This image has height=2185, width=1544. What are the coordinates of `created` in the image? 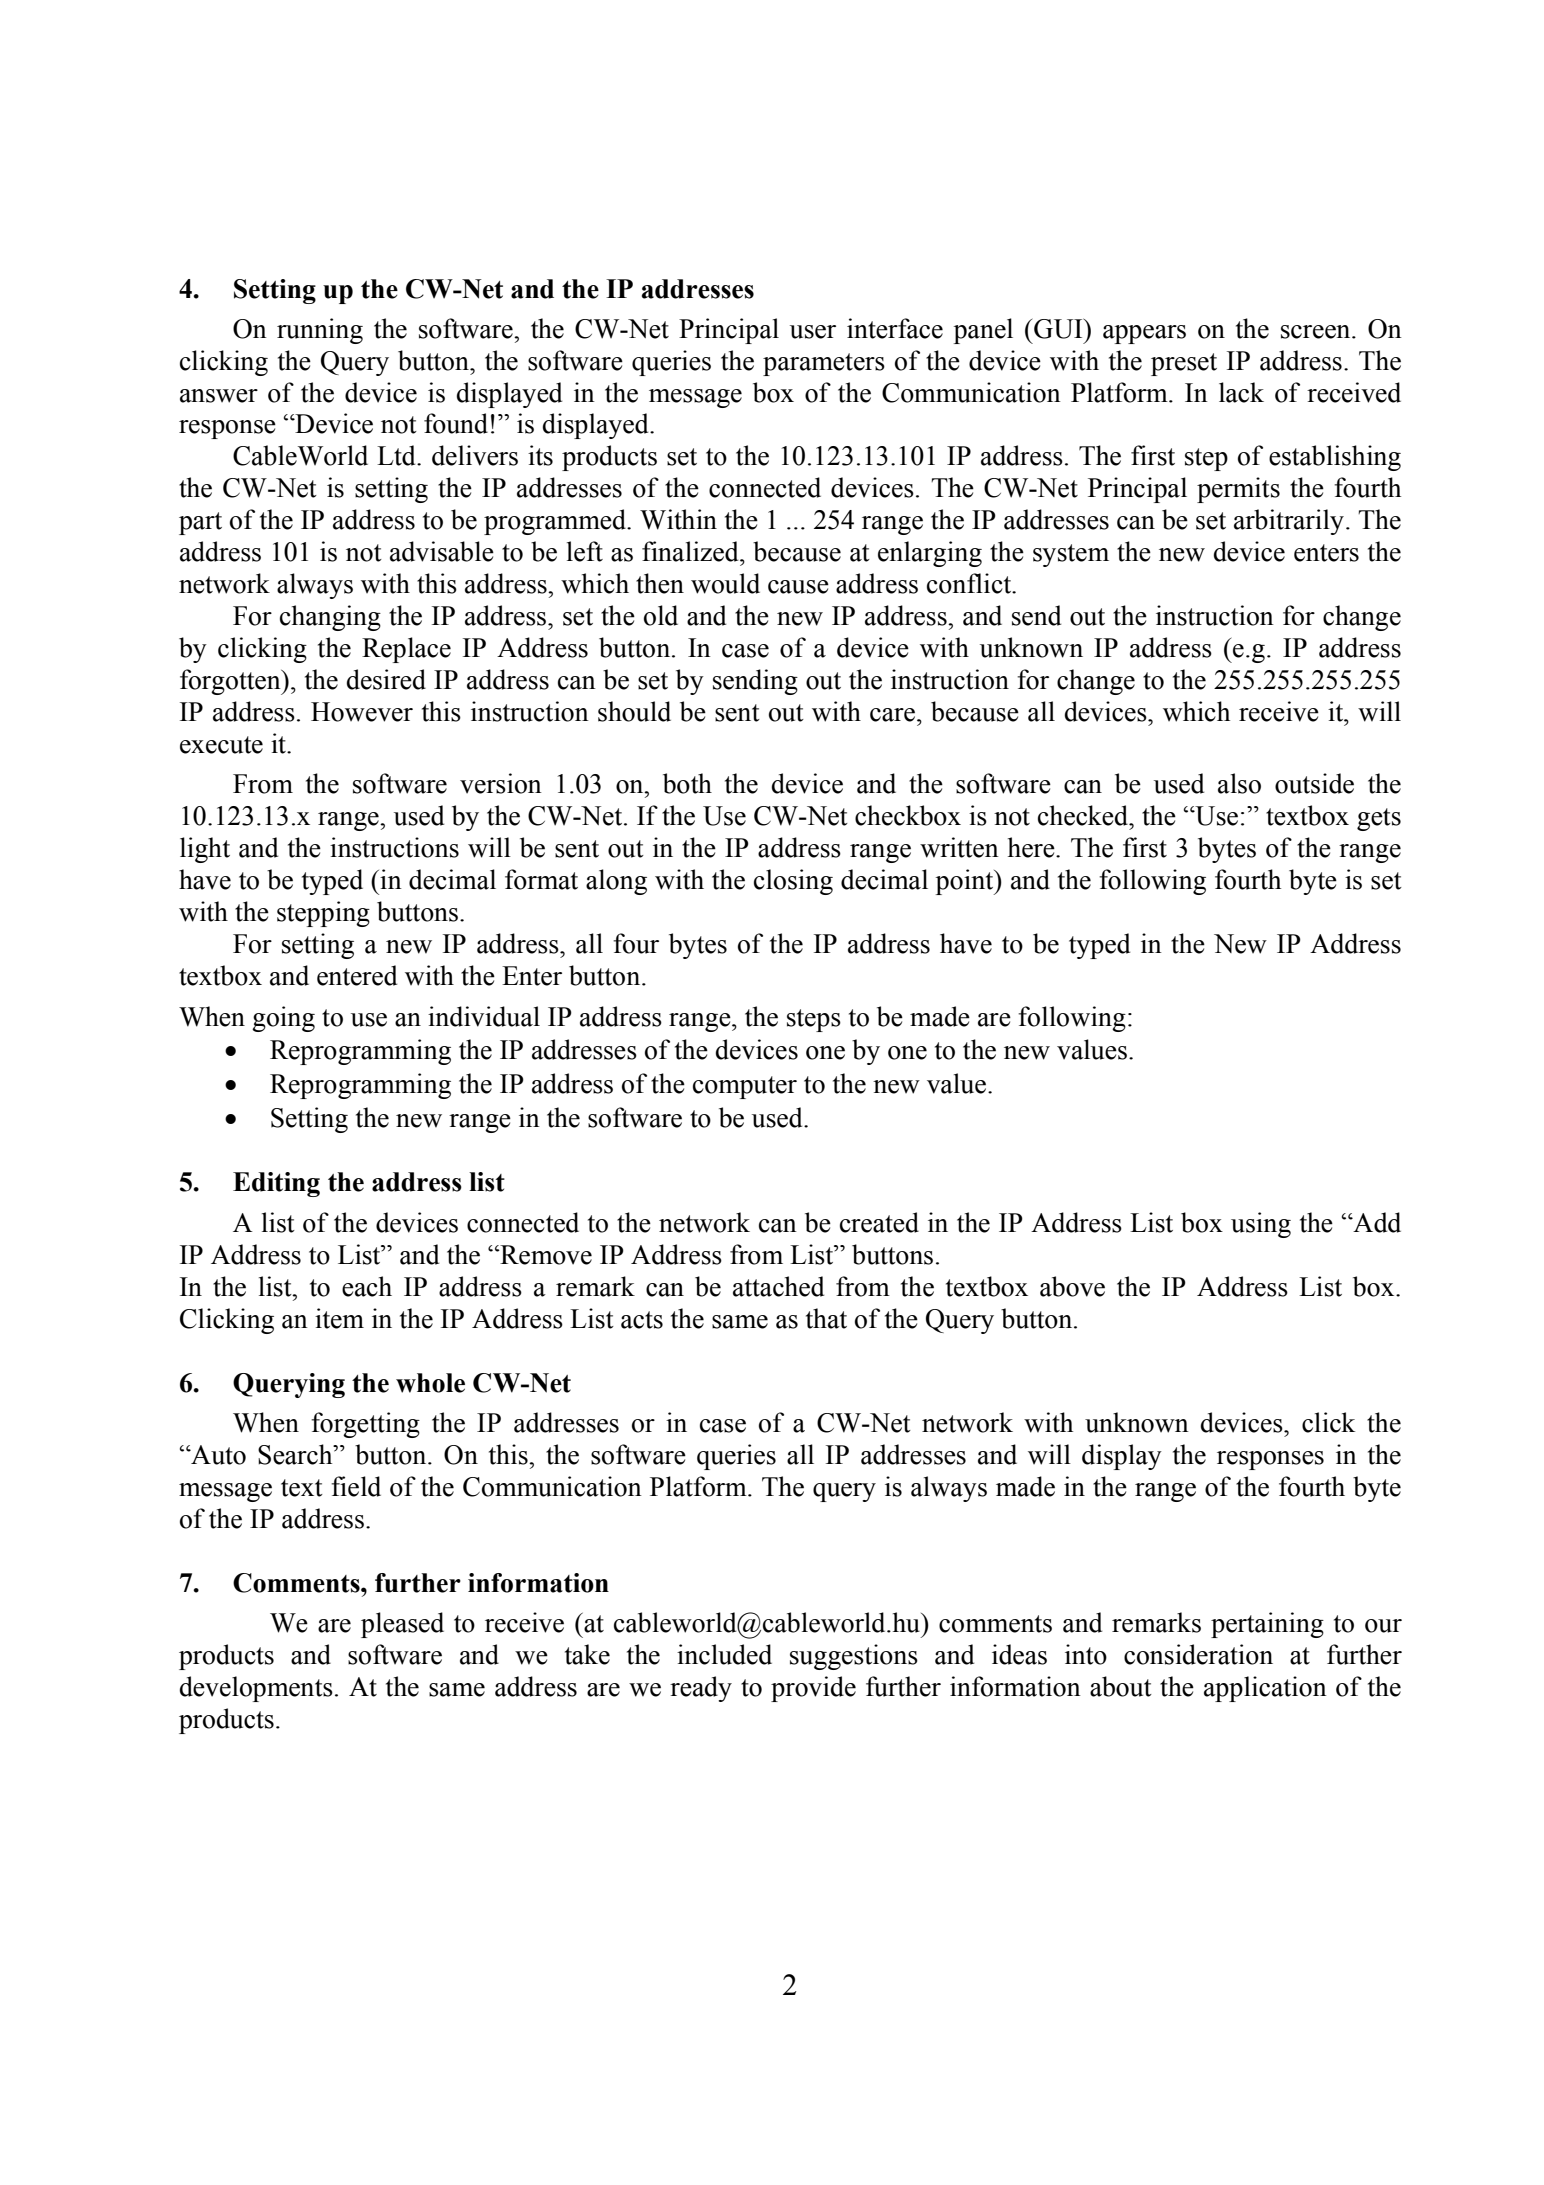 It's located at (879, 1222).
